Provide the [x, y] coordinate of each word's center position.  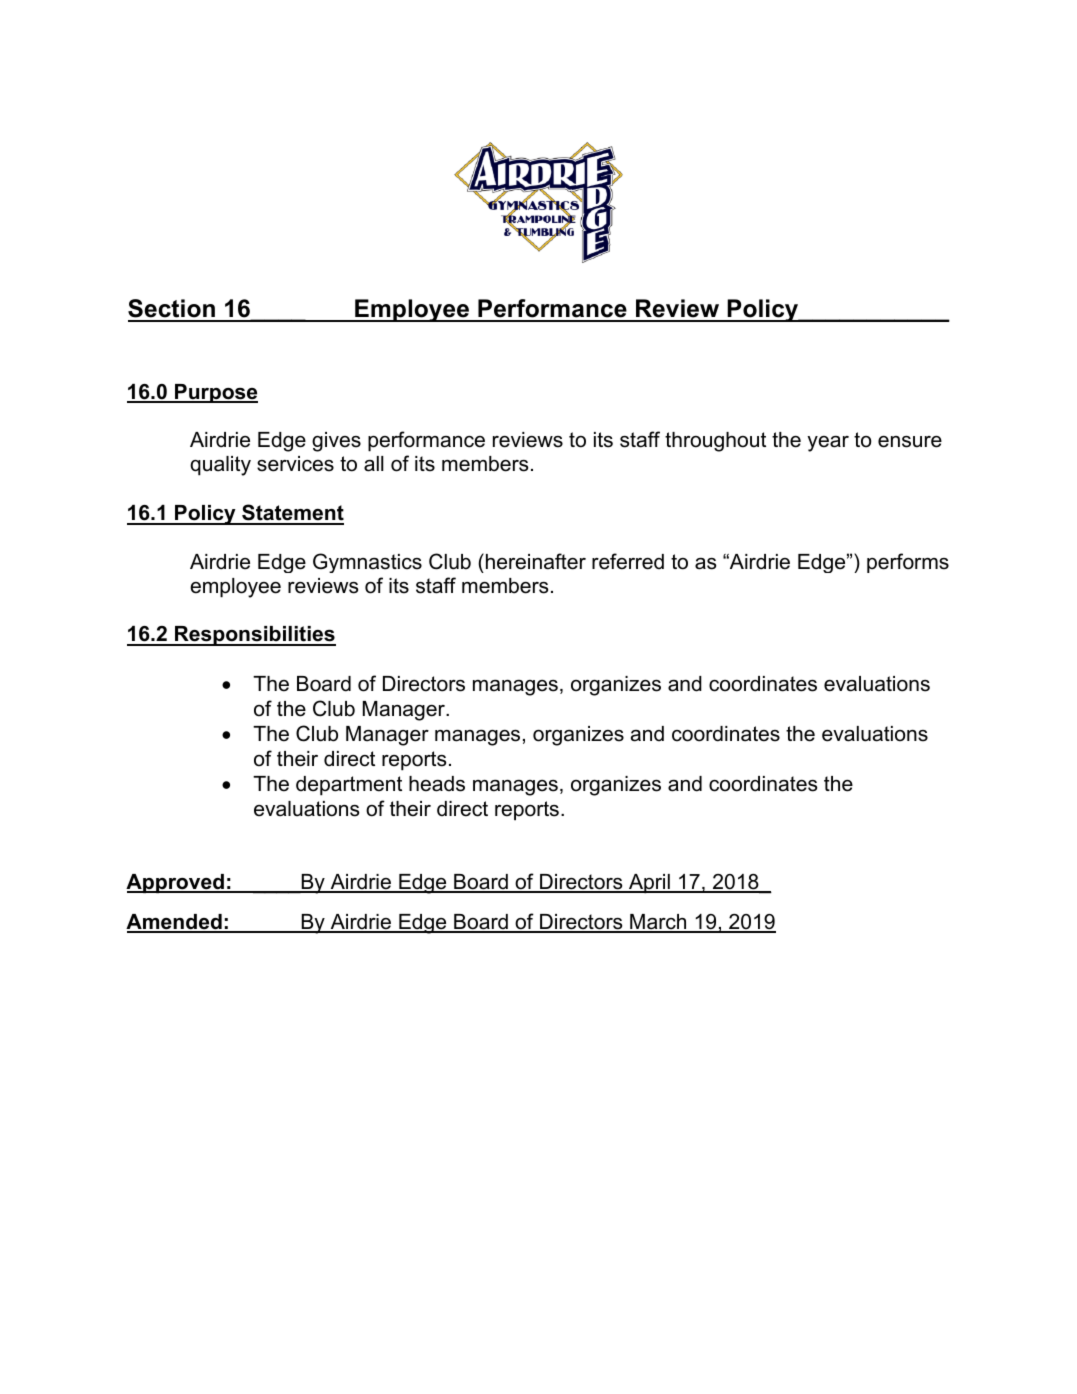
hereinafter [536, 561]
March [658, 923]
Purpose [215, 393]
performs [908, 563]
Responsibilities [254, 636]
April [649, 884]
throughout [715, 442]
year [828, 444]
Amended [175, 923]
